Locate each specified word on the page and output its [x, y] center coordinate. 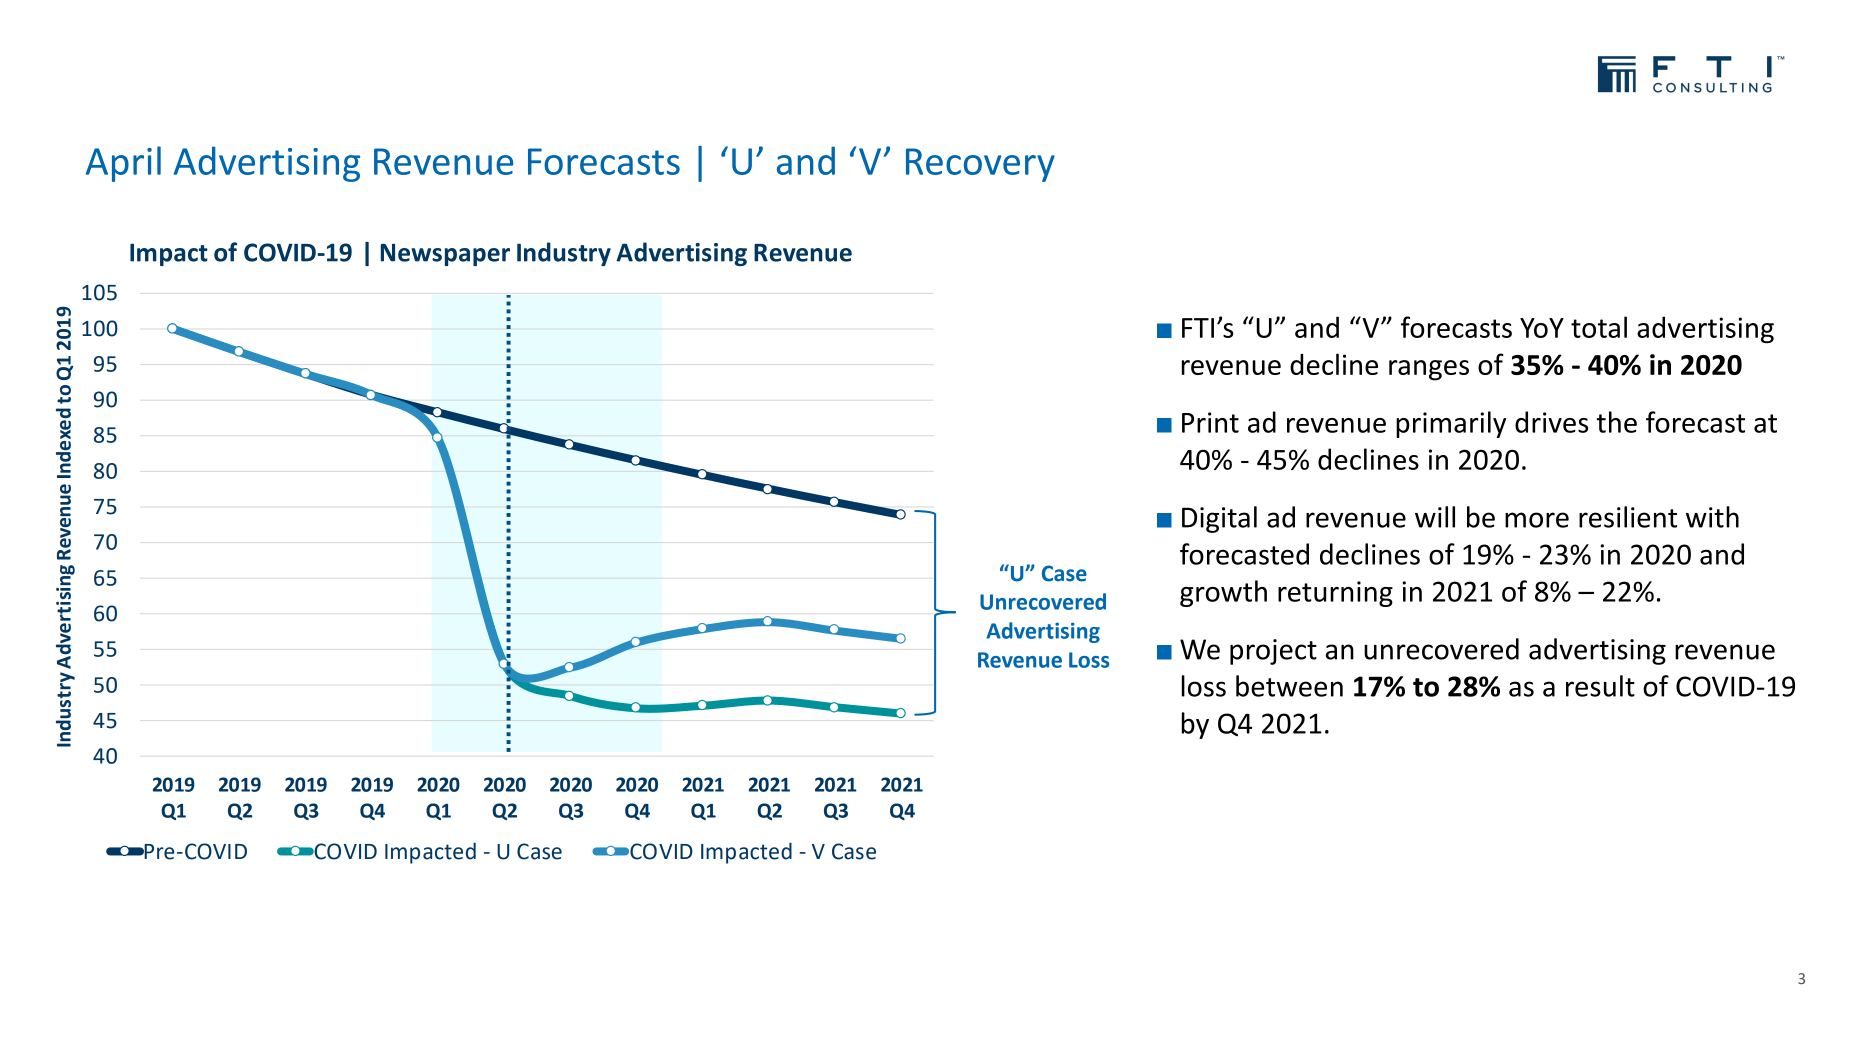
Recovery [980, 165]
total [1599, 327]
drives [1551, 422]
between [1289, 686]
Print [1210, 422]
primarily [1451, 424]
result [1600, 686]
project [1273, 652]
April [123, 164]
